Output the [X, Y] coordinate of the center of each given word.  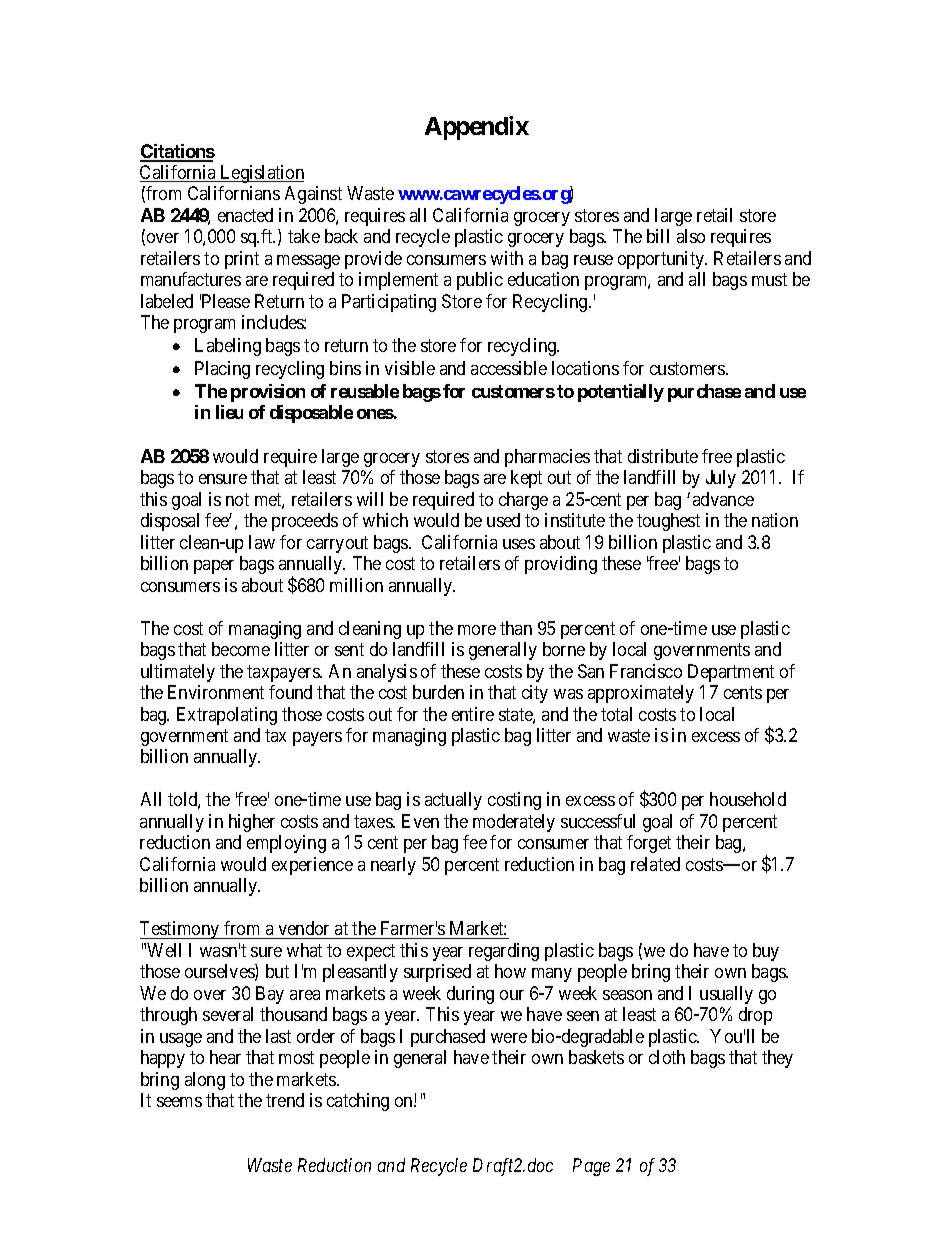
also [691, 236]
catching [358, 1102]
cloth [667, 1057]
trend [285, 1100]
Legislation [261, 174]
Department [731, 673]
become [241, 649]
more [477, 630]
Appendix [477, 128]
